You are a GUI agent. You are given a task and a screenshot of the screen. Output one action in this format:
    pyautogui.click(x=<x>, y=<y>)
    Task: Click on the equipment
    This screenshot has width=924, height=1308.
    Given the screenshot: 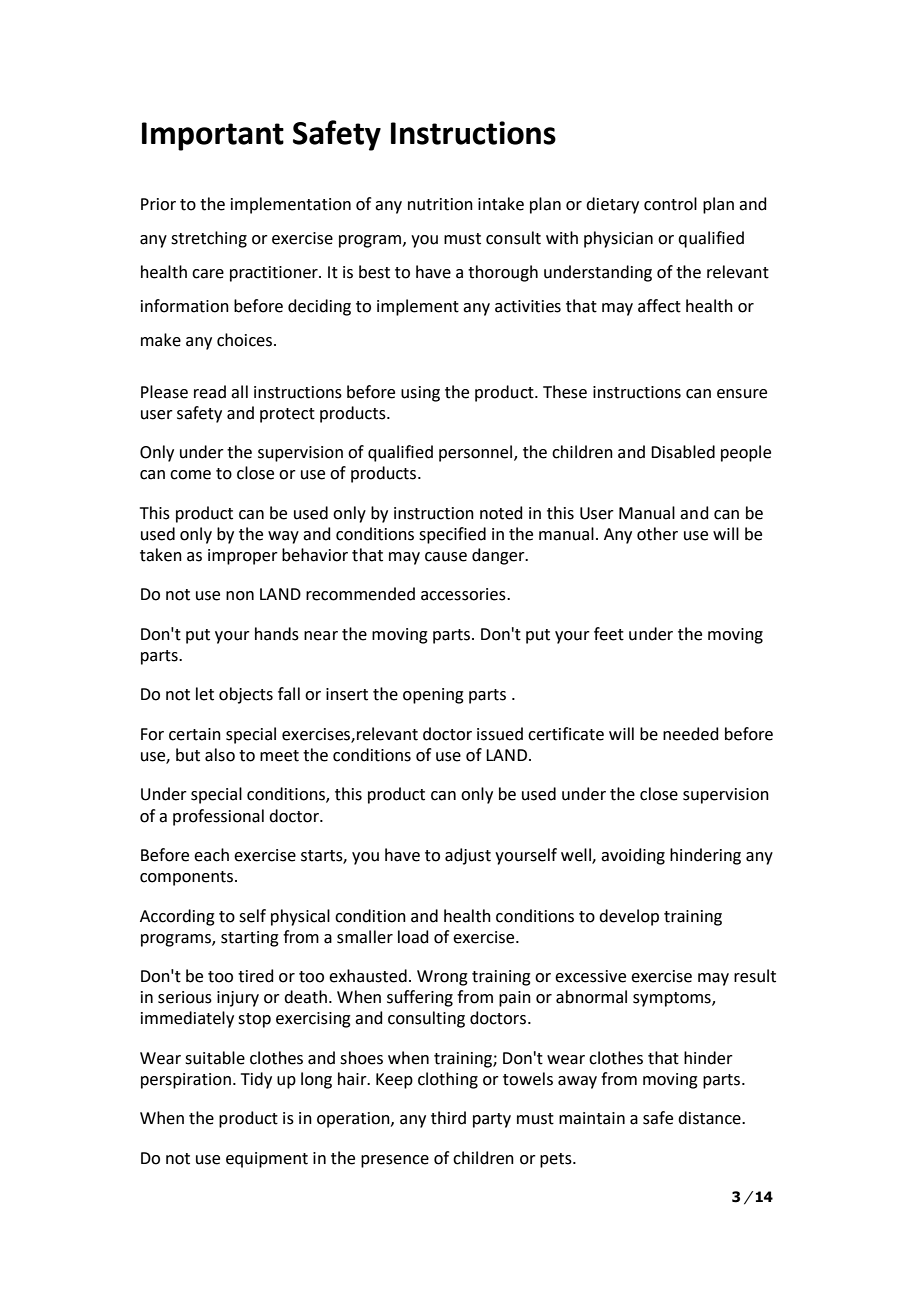 What is the action you would take?
    pyautogui.click(x=267, y=1160)
